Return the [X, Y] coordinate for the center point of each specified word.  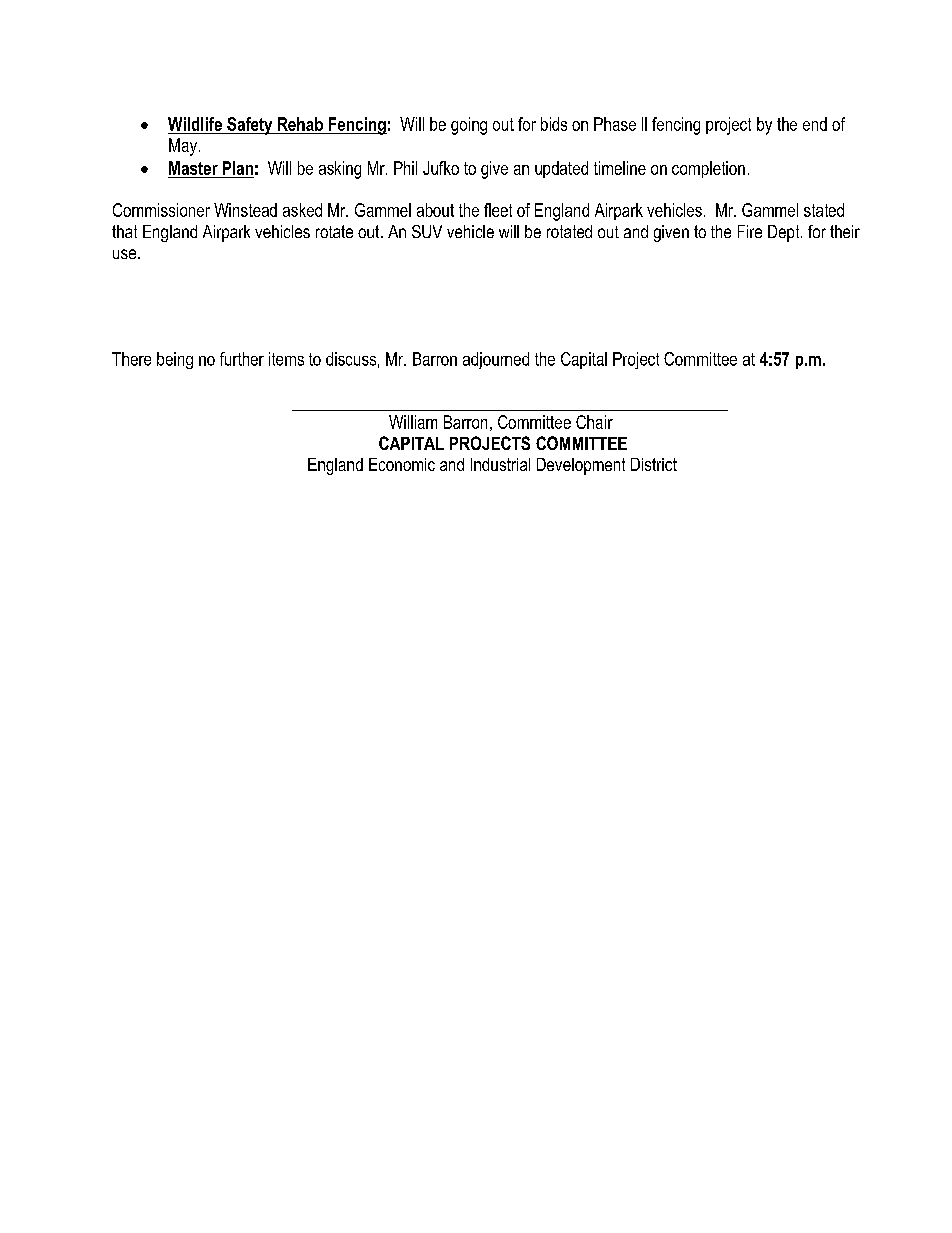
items [286, 359]
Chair [594, 422]
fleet [498, 210]
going [469, 126]
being [175, 360]
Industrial [500, 464]
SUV [427, 231]
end [815, 124]
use [126, 254]
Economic [402, 464]
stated [824, 210]
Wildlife [195, 124]
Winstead [245, 210]
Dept [785, 233]
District [654, 464]
